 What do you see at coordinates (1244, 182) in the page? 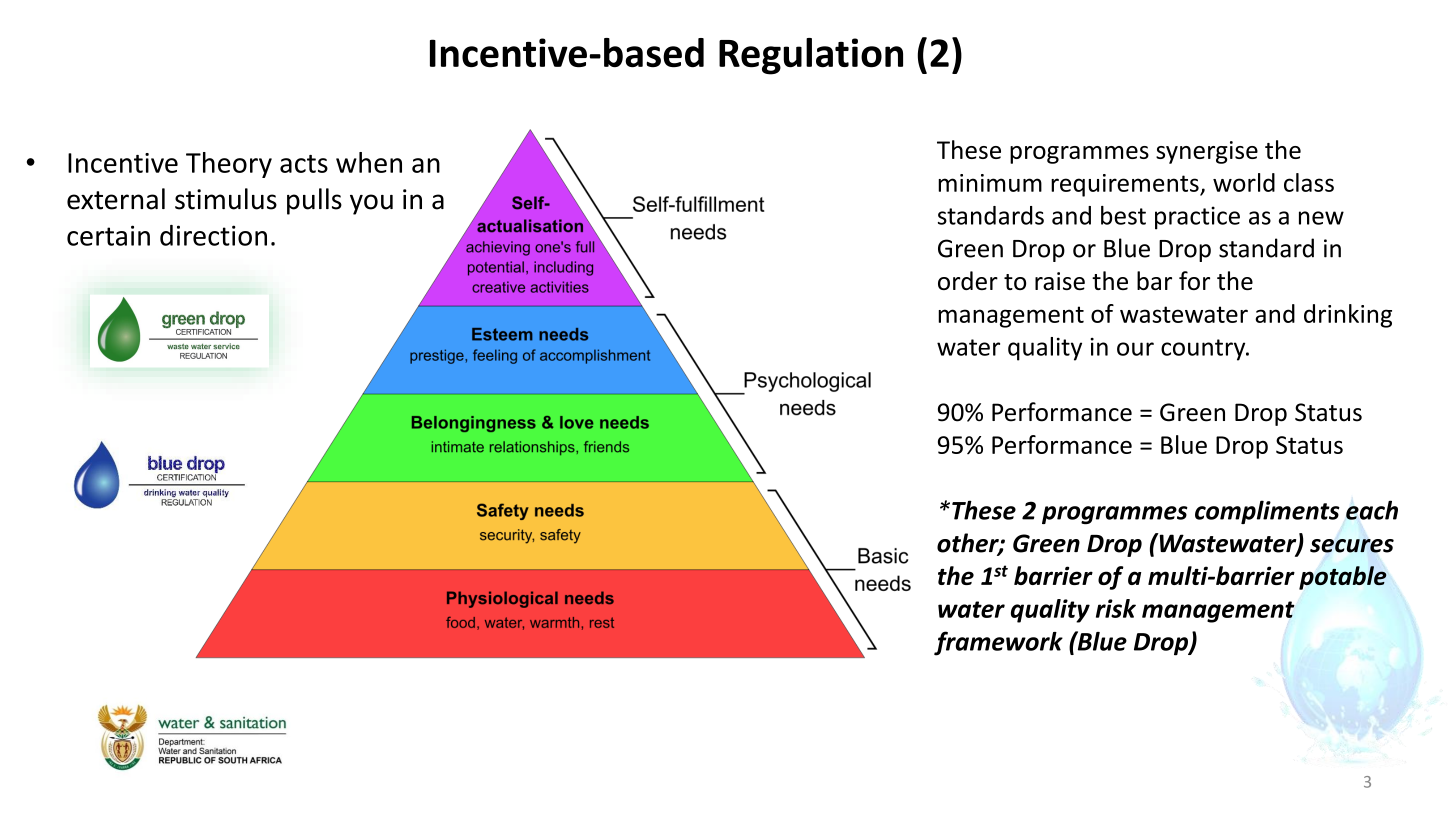
I see `world` at bounding box center [1244, 182].
